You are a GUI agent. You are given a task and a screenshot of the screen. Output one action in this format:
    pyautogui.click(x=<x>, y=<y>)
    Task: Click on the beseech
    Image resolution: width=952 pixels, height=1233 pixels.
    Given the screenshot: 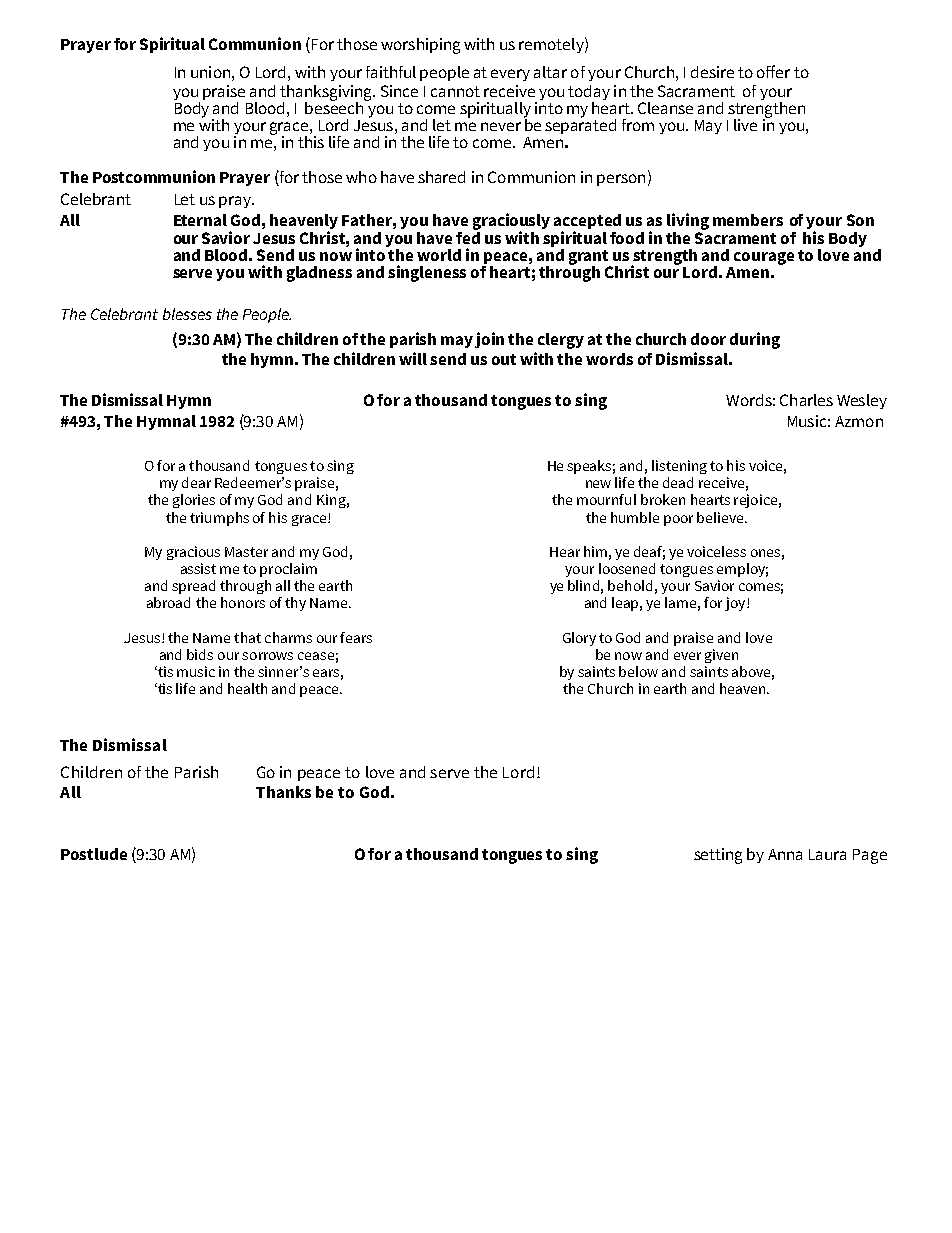 What is the action you would take?
    pyautogui.click(x=335, y=106)
